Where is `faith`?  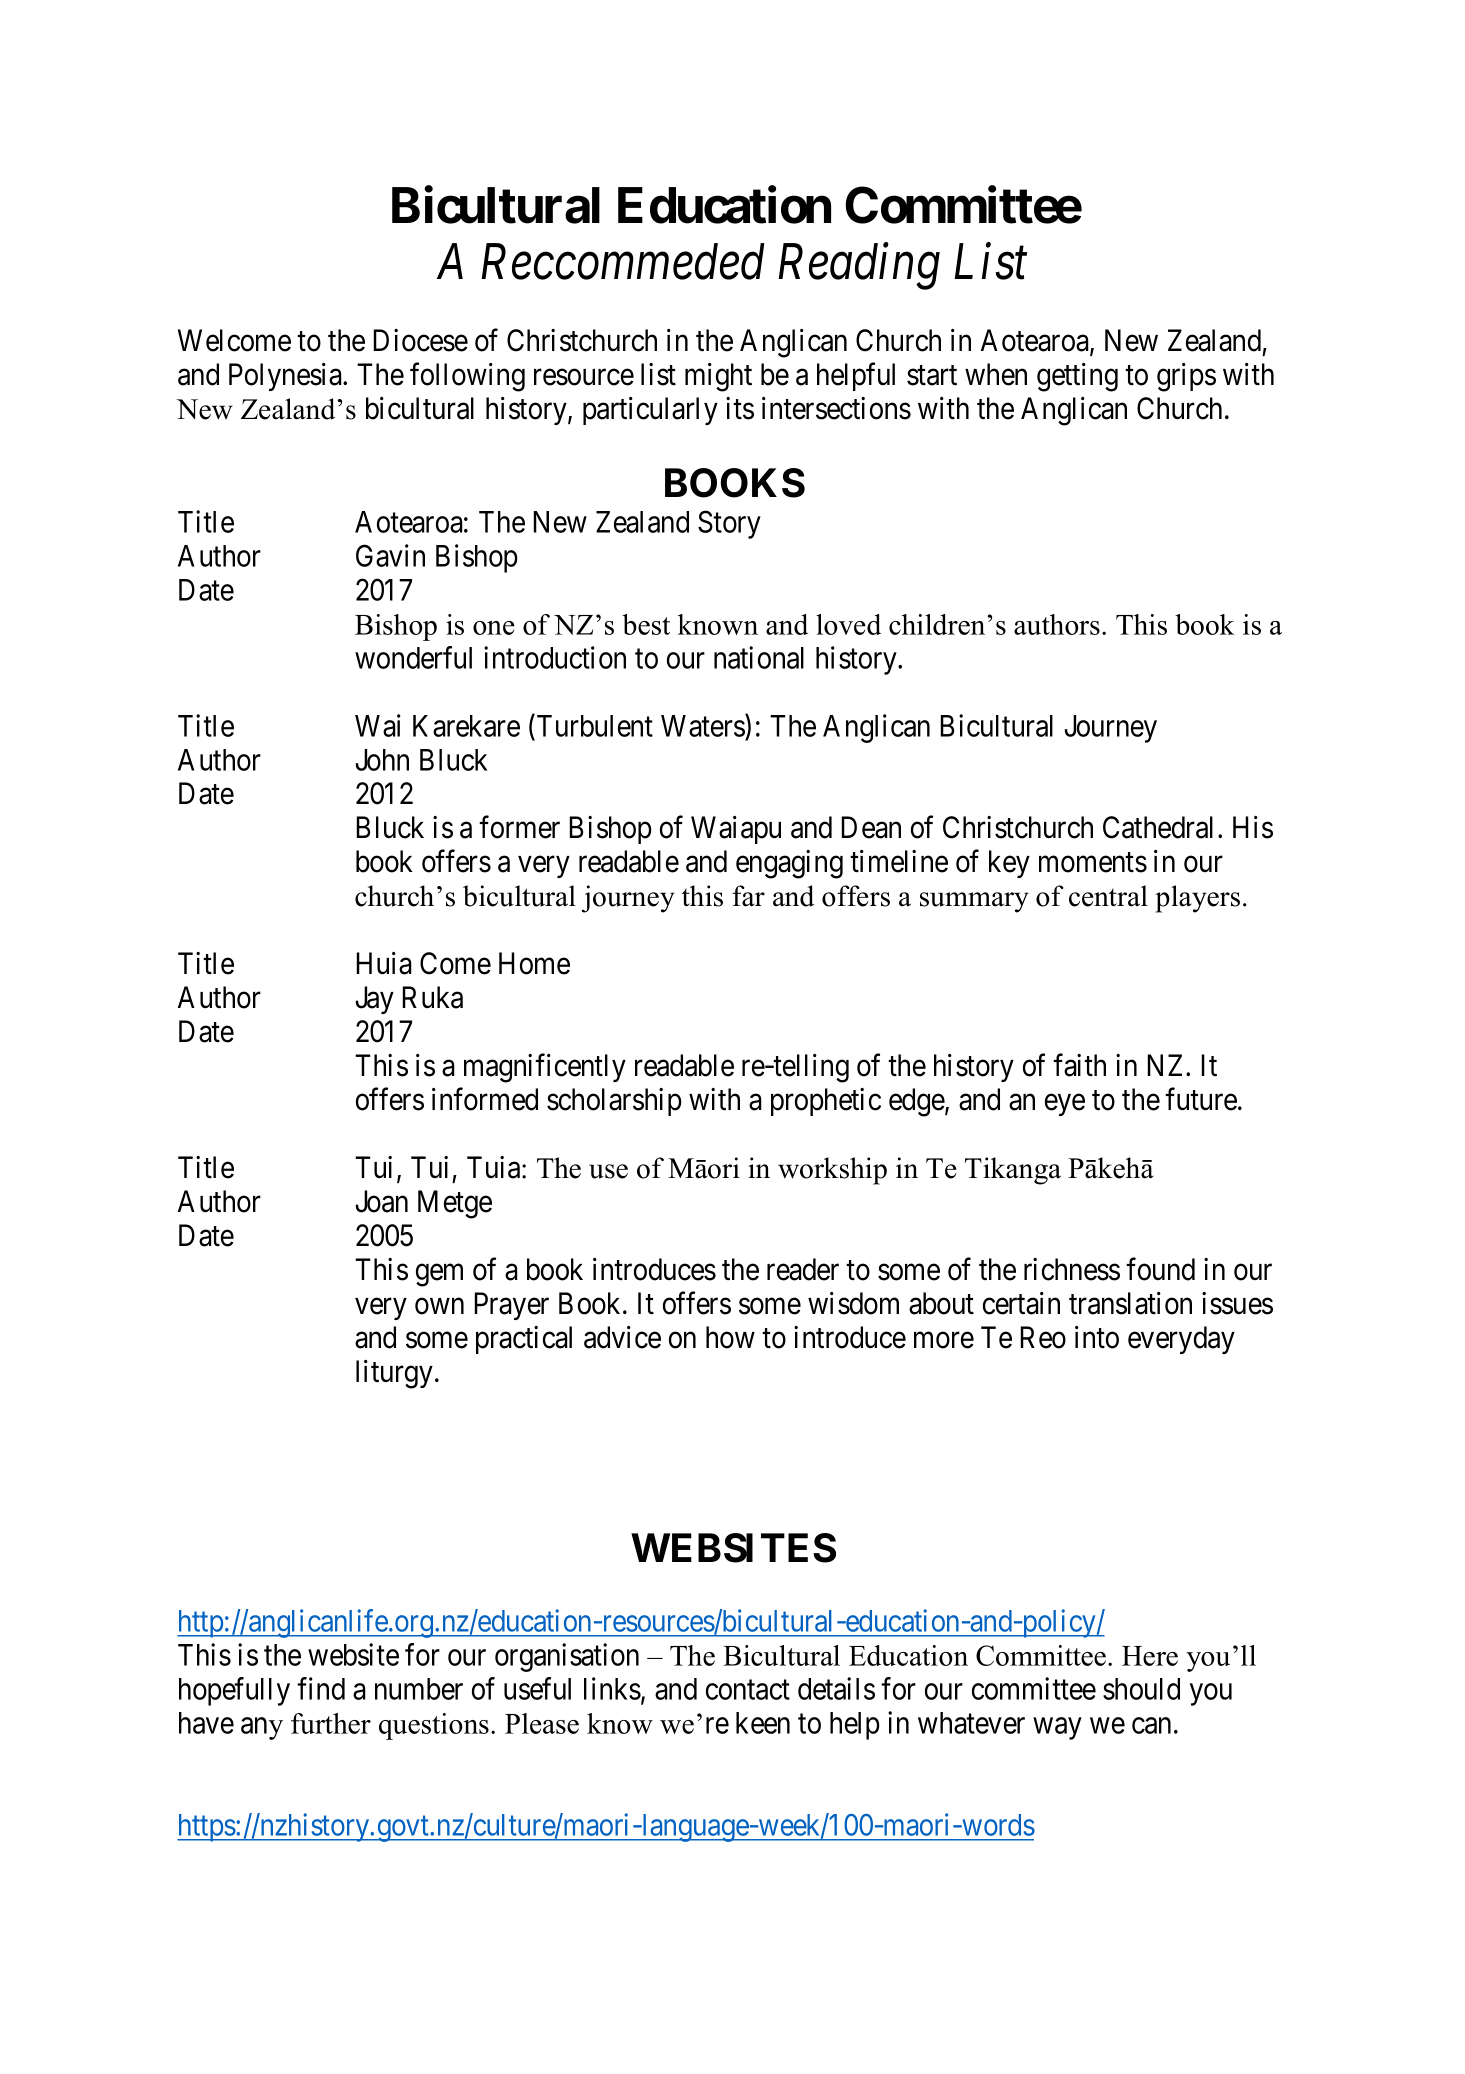
faith is located at coordinates (1079, 1065).
